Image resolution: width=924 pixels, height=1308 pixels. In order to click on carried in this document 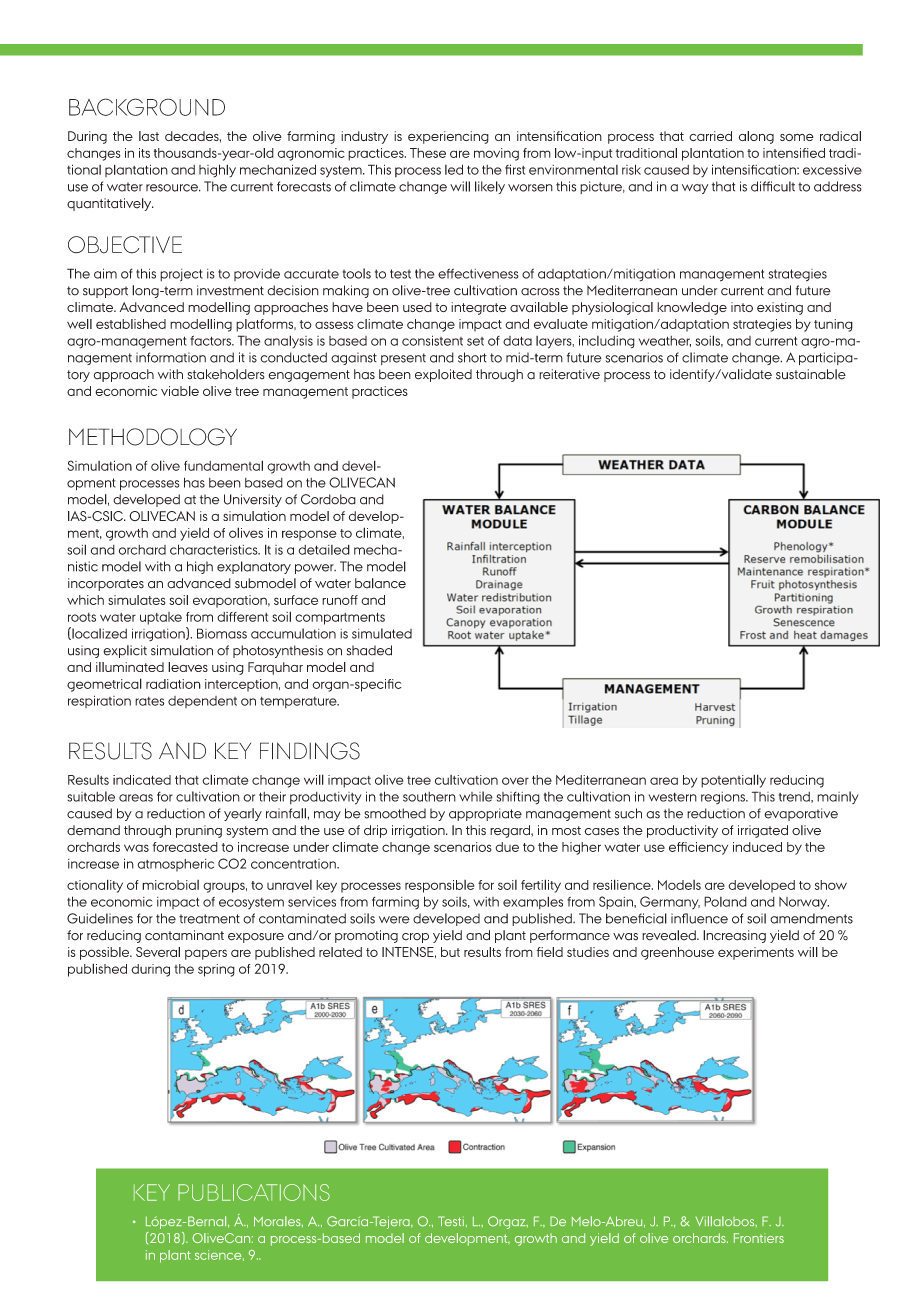, I will do `click(710, 136)`.
